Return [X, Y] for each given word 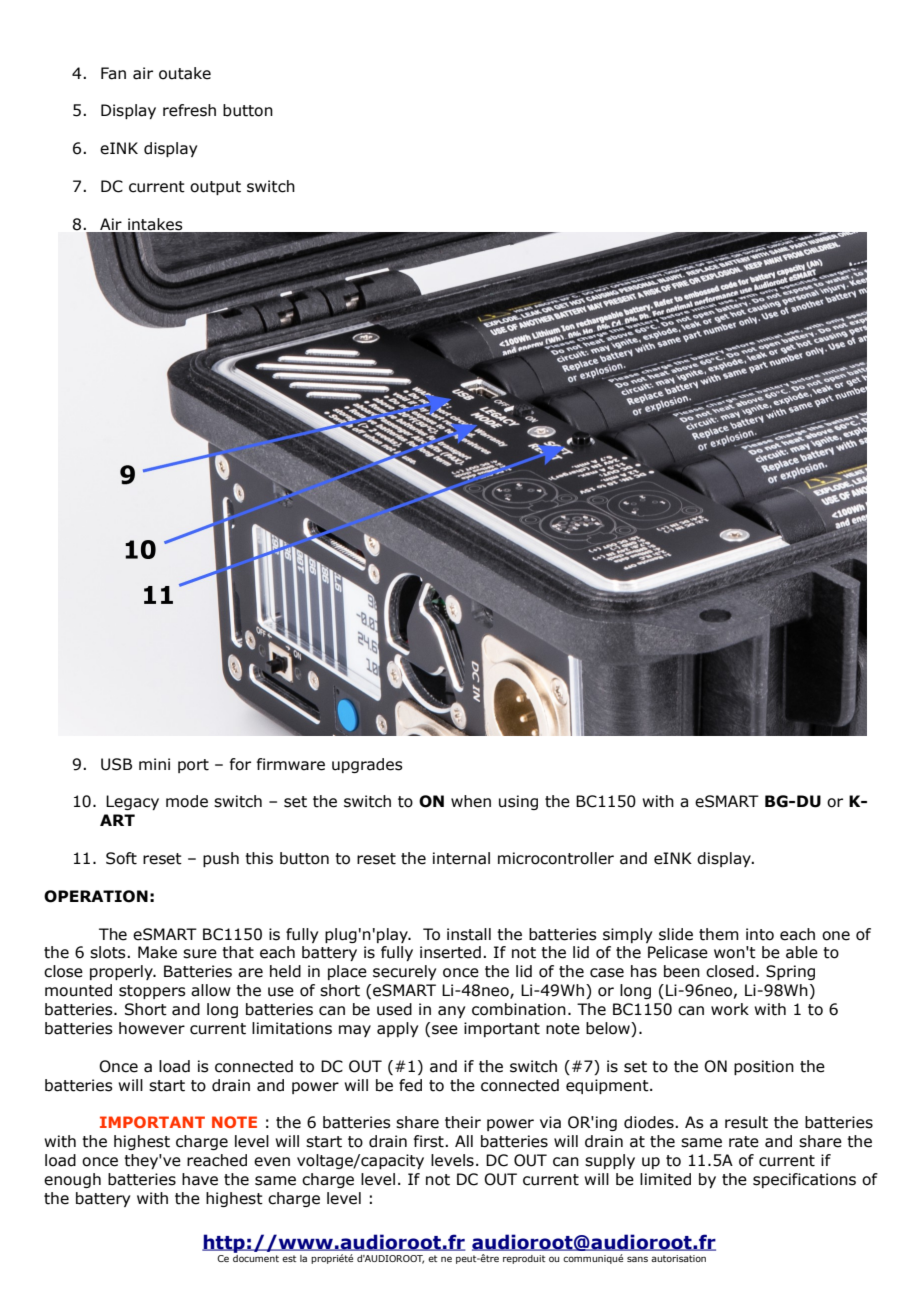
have [200, 1179]
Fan [113, 73]
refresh [189, 110]
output [215, 188]
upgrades [367, 765]
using [518, 802]
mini [154, 764]
